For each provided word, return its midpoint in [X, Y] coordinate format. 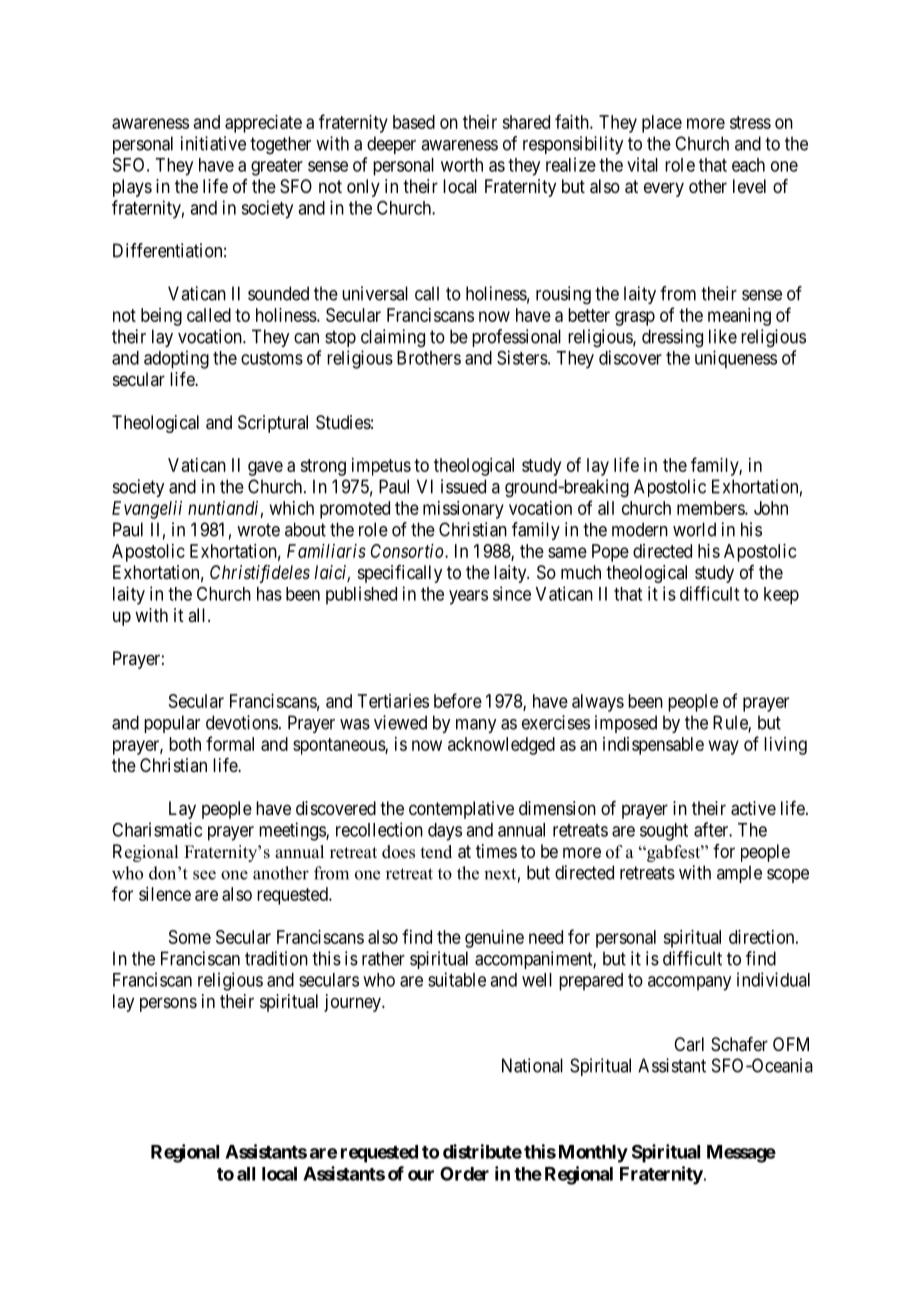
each [748, 165]
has [269, 594]
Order [464, 1174]
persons [168, 1004]
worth [462, 165]
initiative [213, 143]
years [468, 597]
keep [781, 596]
